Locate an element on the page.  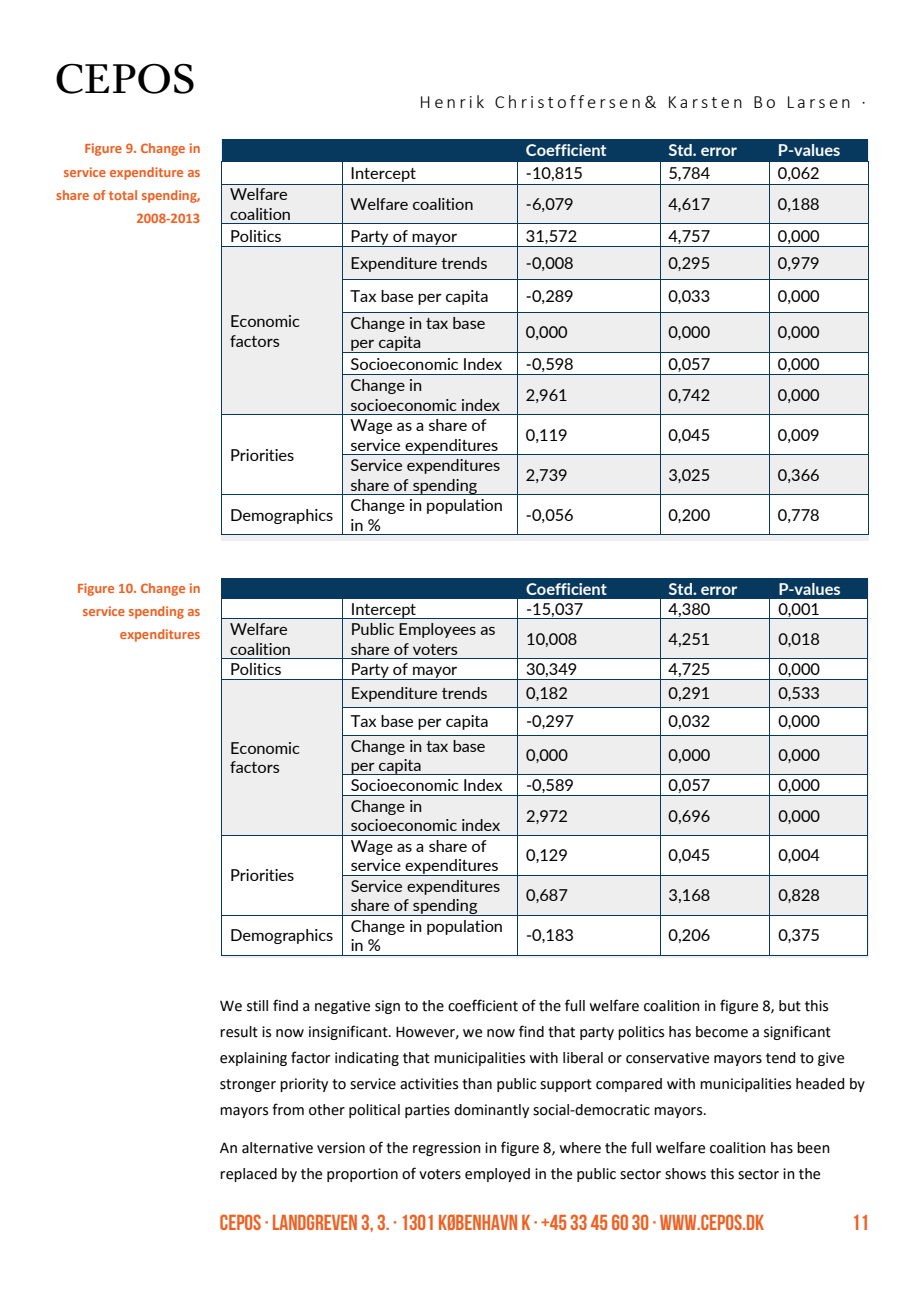
negative is located at coordinates (342, 1007).
